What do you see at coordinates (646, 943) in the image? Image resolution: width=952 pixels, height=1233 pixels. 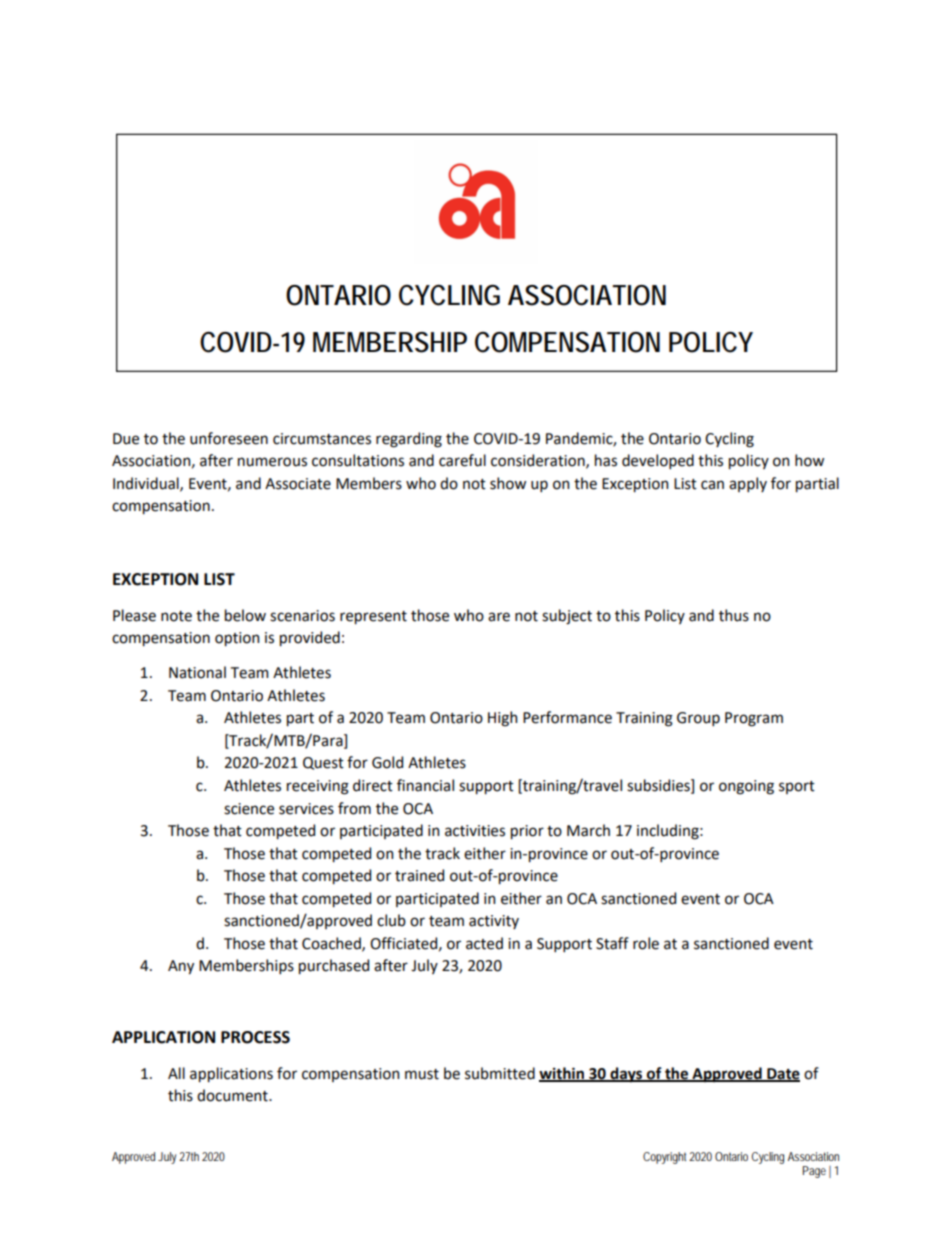 I see `role` at bounding box center [646, 943].
